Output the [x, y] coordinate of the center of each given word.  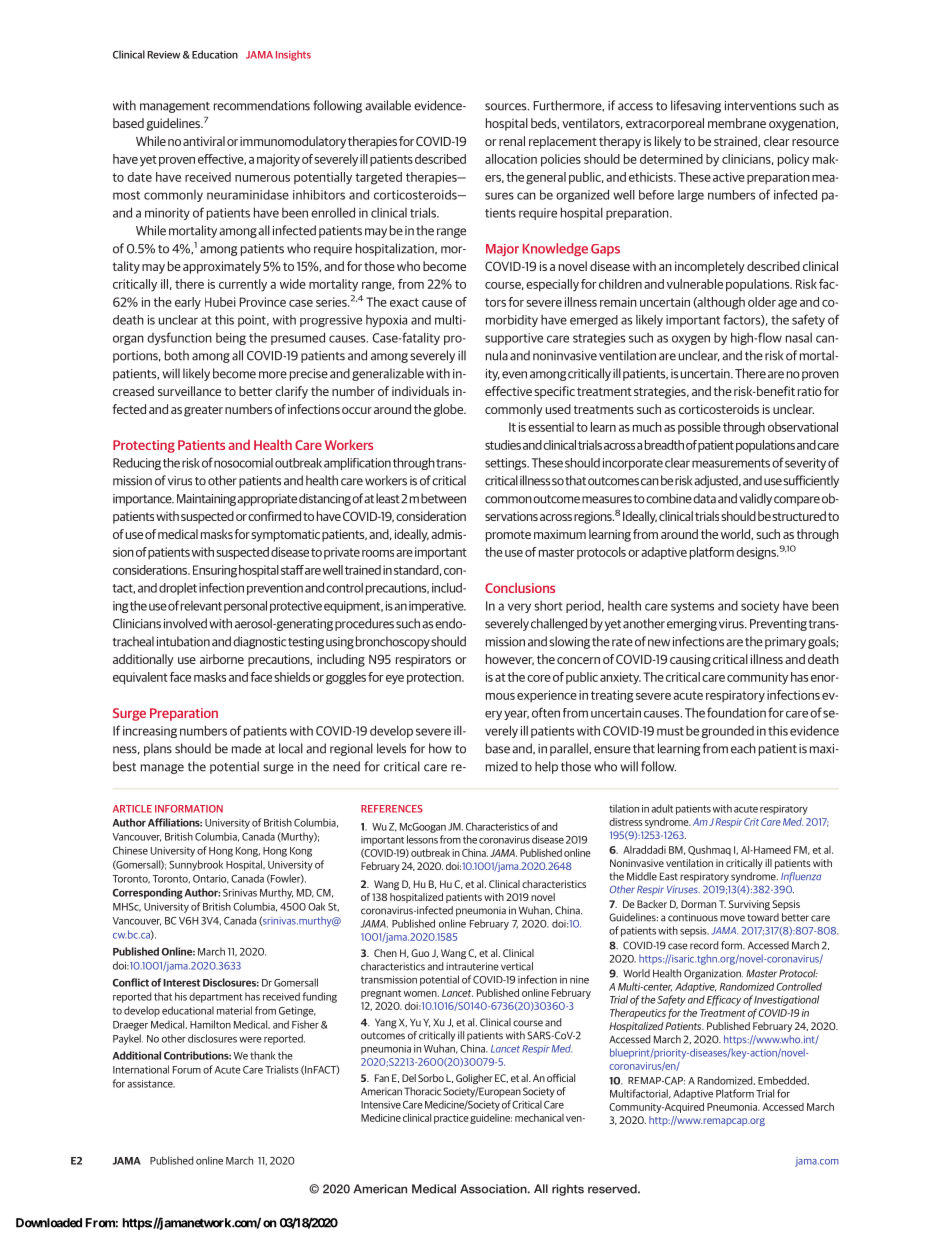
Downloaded [49, 1223]
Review [163, 55]
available [388, 105]
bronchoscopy [393, 642]
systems [692, 607]
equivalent [140, 678]
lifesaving [696, 106]
